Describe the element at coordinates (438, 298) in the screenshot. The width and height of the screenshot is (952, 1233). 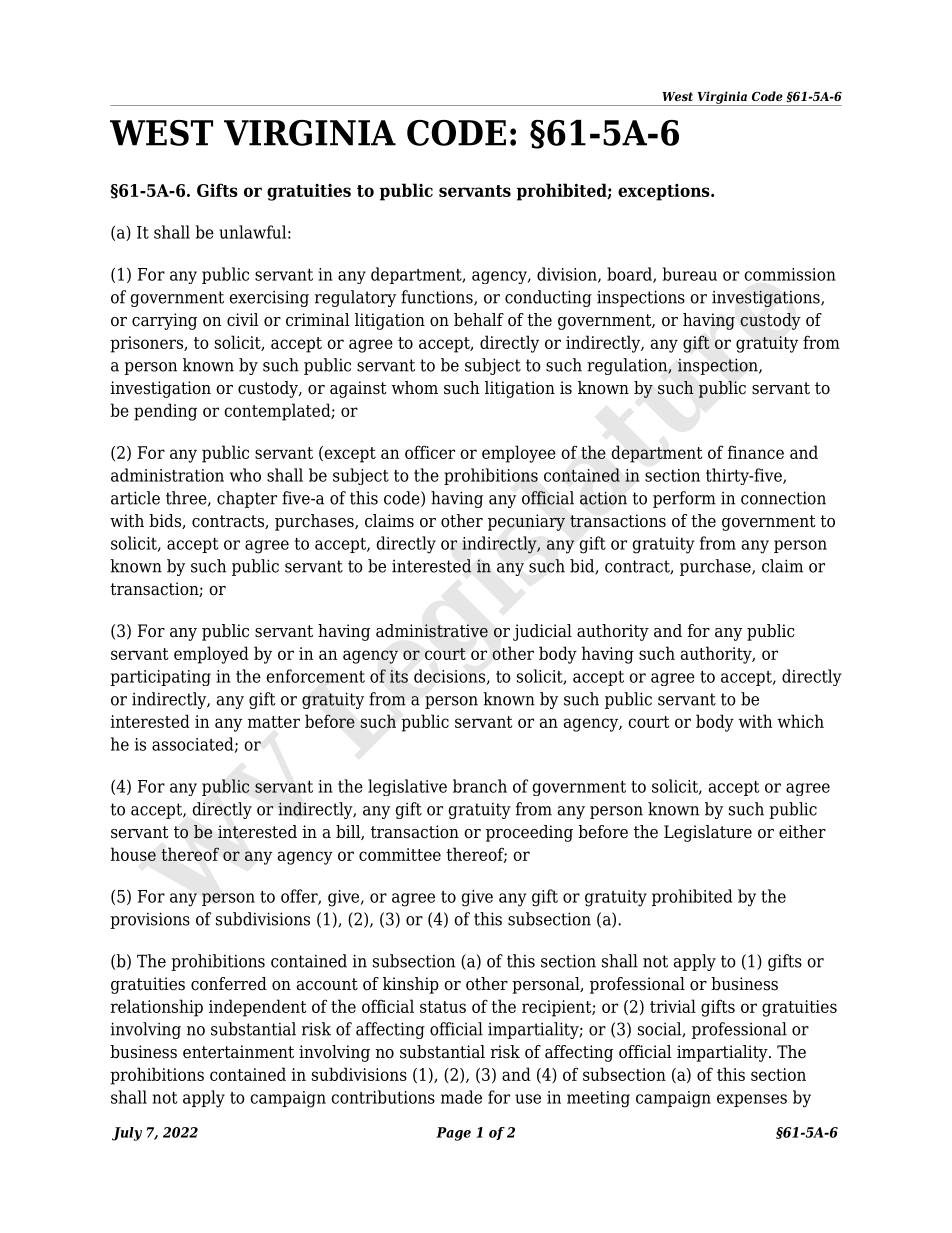
I see `functions` at that location.
